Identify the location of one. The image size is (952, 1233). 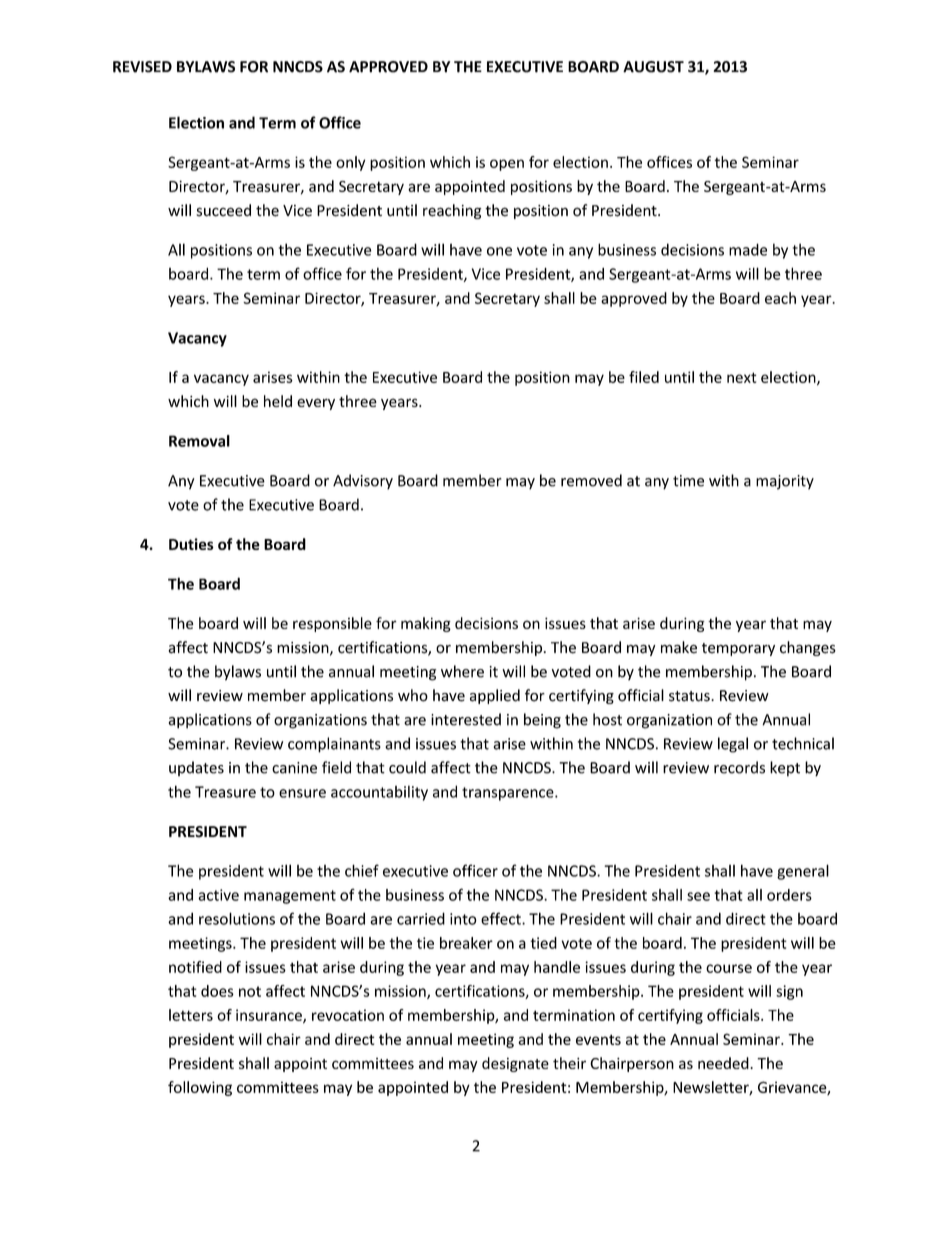
(499, 251).
